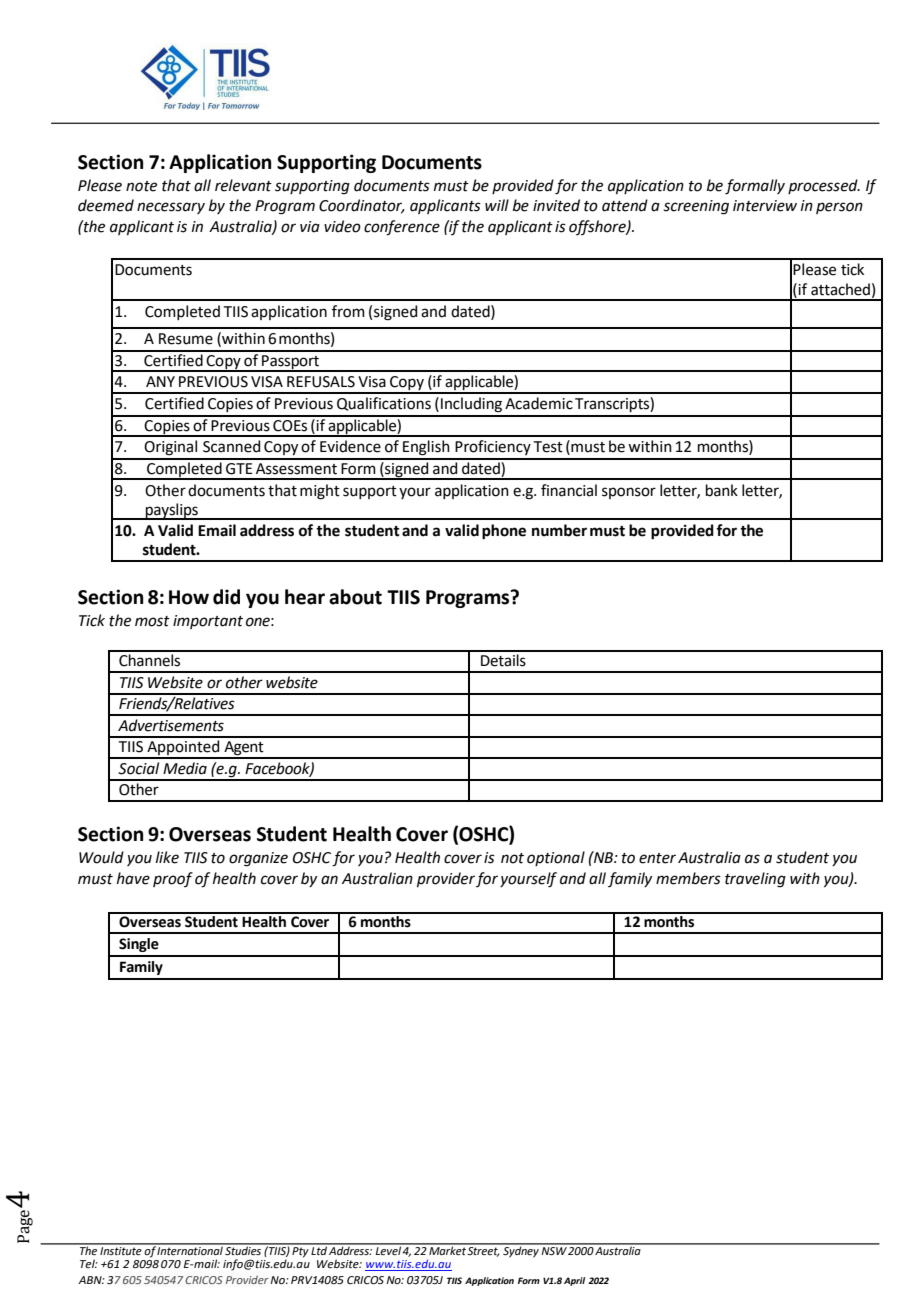 Image resolution: width=924 pixels, height=1307 pixels. Describe the element at coordinates (226, 597) in the page. I see `did` at that location.
